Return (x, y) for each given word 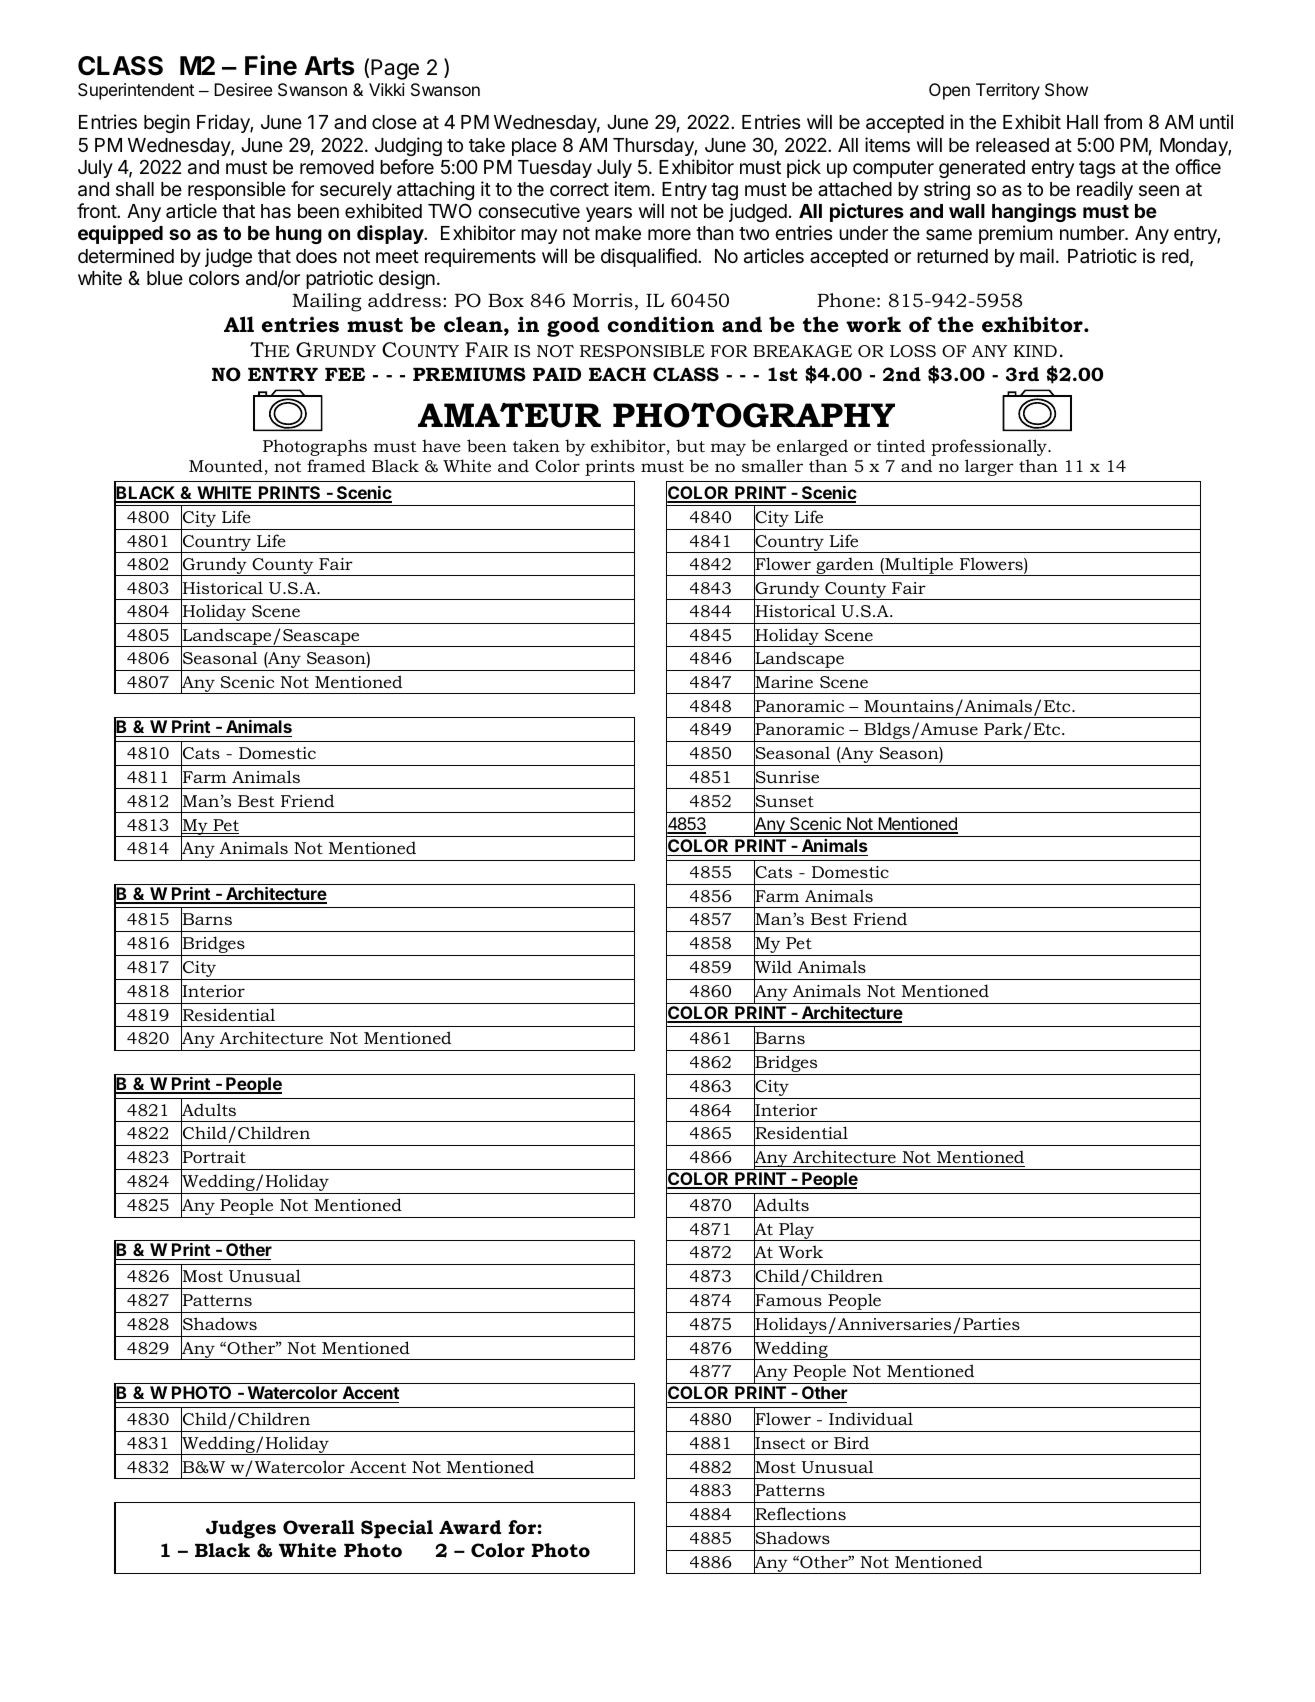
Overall (318, 1527)
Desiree (243, 89)
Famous (788, 1300)
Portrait (213, 1157)
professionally (990, 447)
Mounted (226, 465)
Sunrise (786, 777)
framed (336, 465)
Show (1066, 89)
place (534, 147)
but (690, 445)
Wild (773, 967)
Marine (783, 682)
